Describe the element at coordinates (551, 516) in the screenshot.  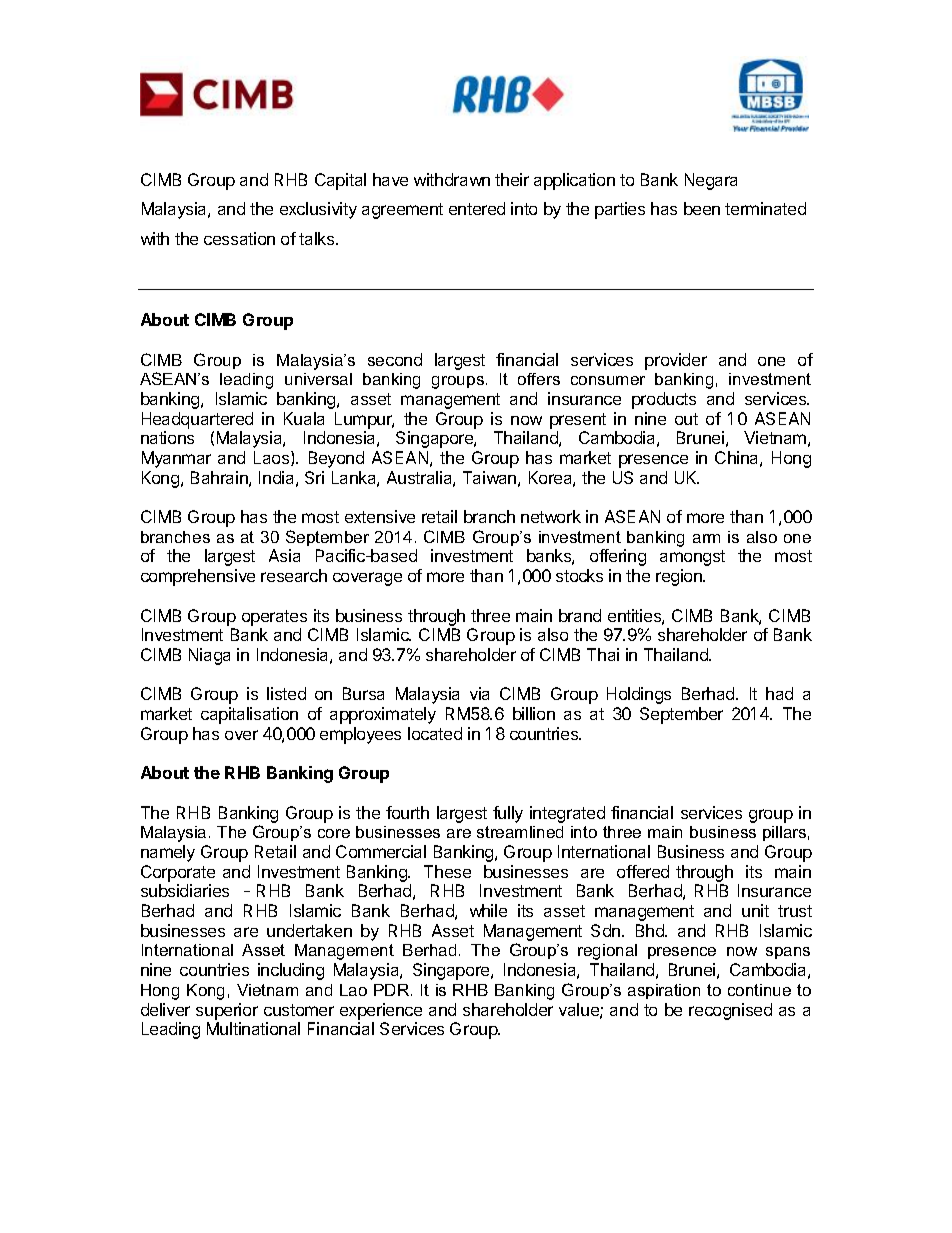
I see `network` at that location.
